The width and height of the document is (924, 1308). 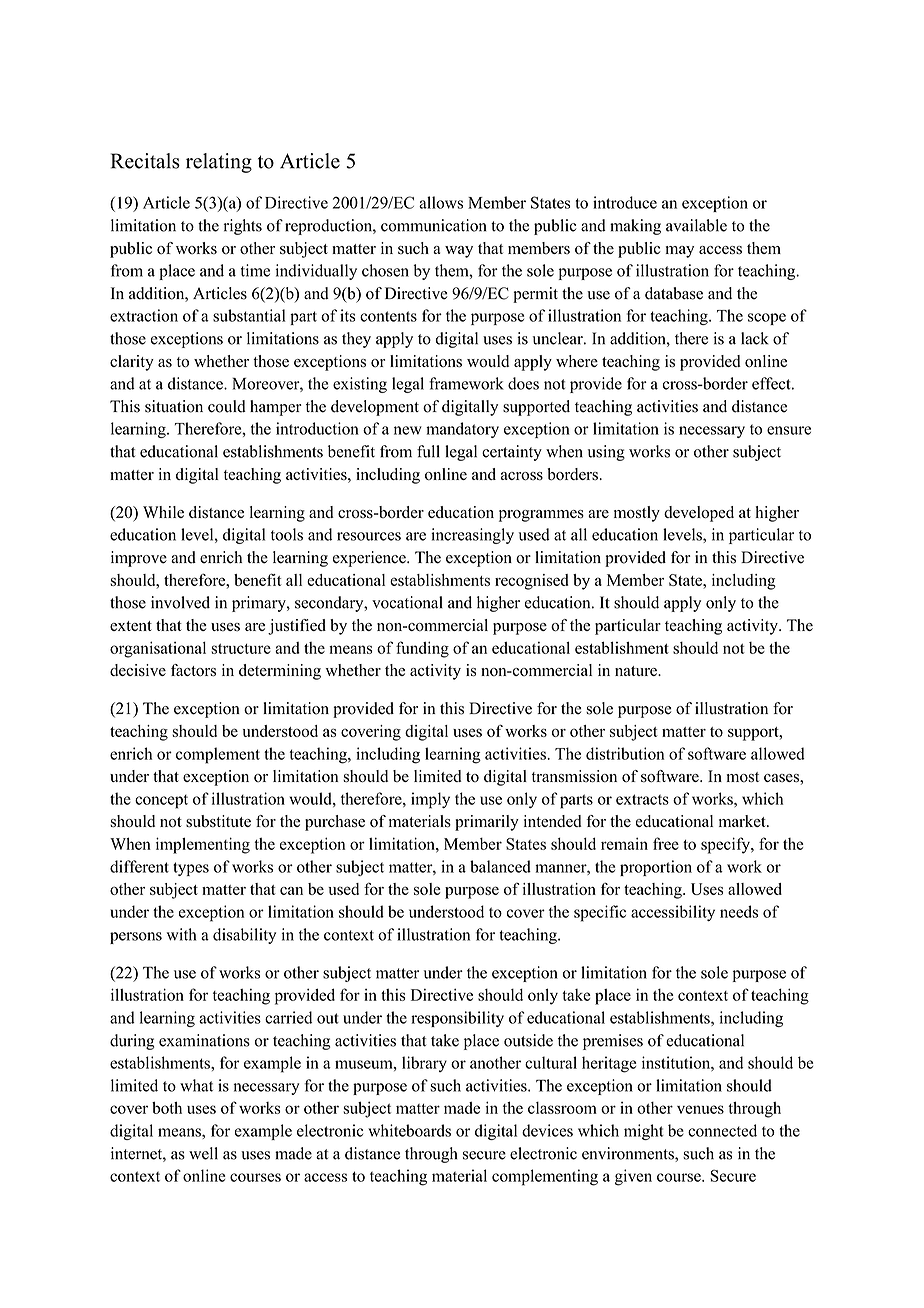 I want to click on well, so click(x=203, y=1153).
